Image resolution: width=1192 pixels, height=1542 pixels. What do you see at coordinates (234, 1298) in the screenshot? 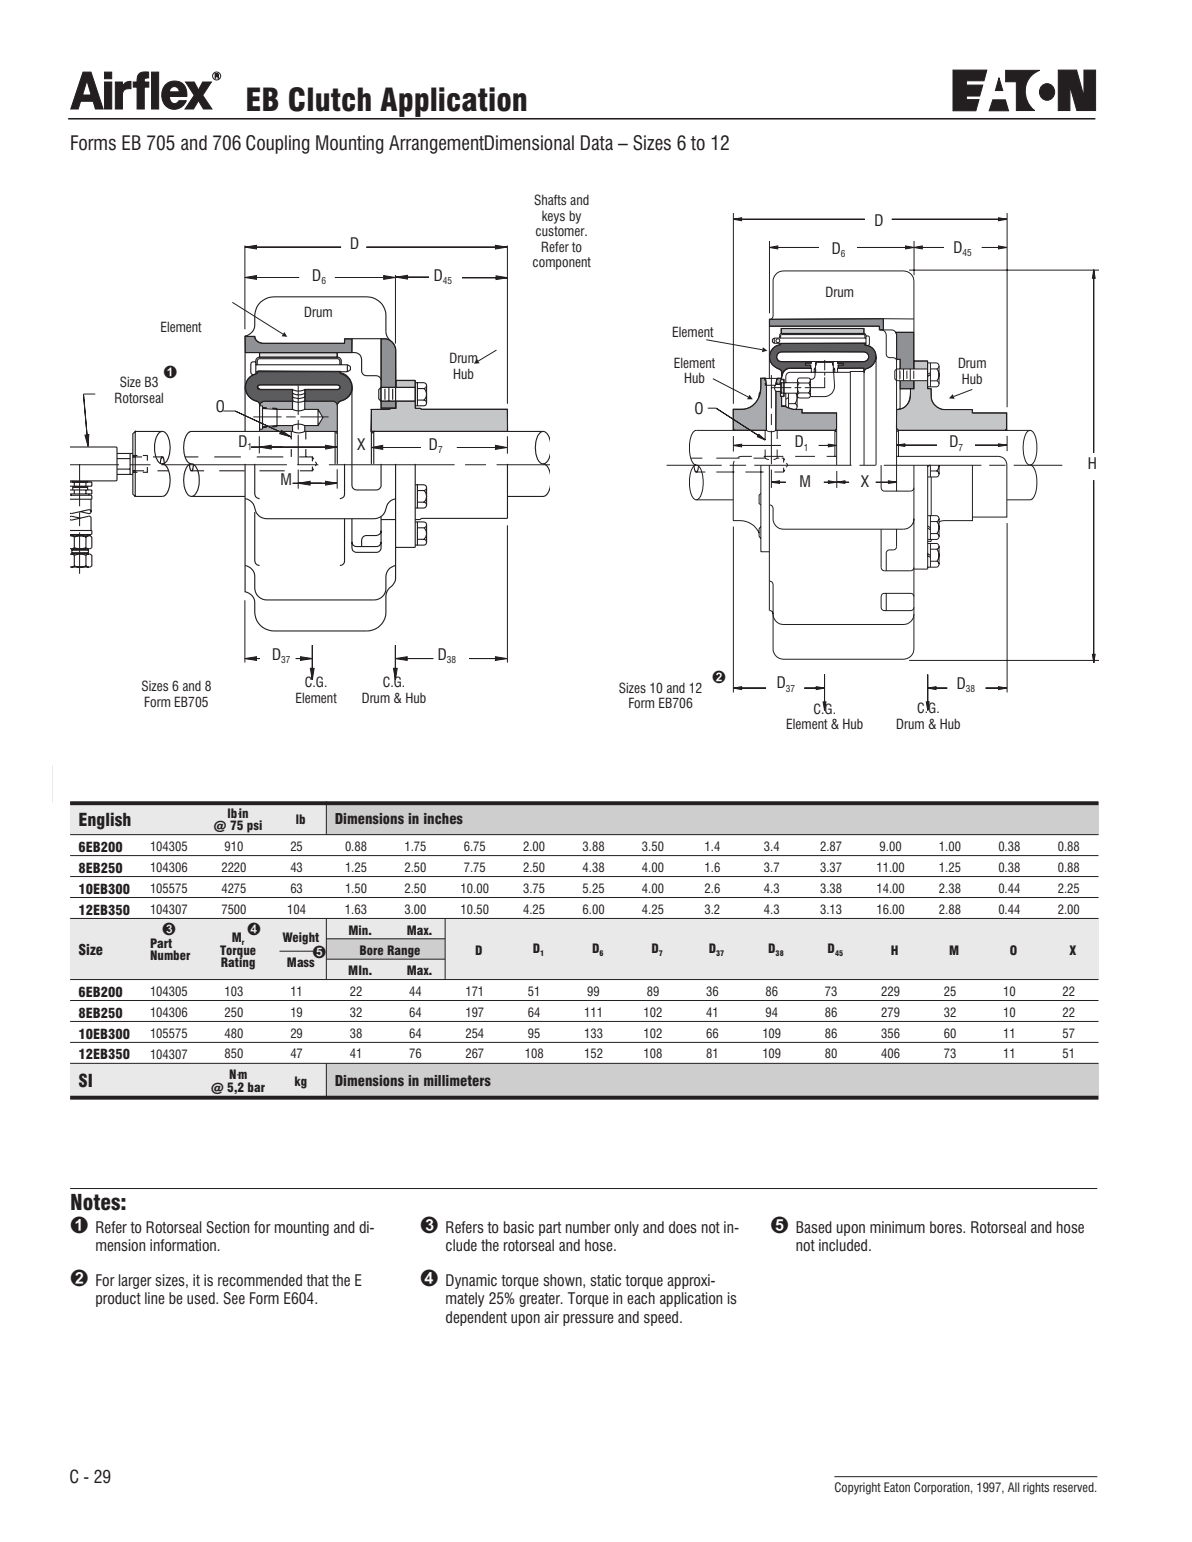
I see `See` at bounding box center [234, 1298].
